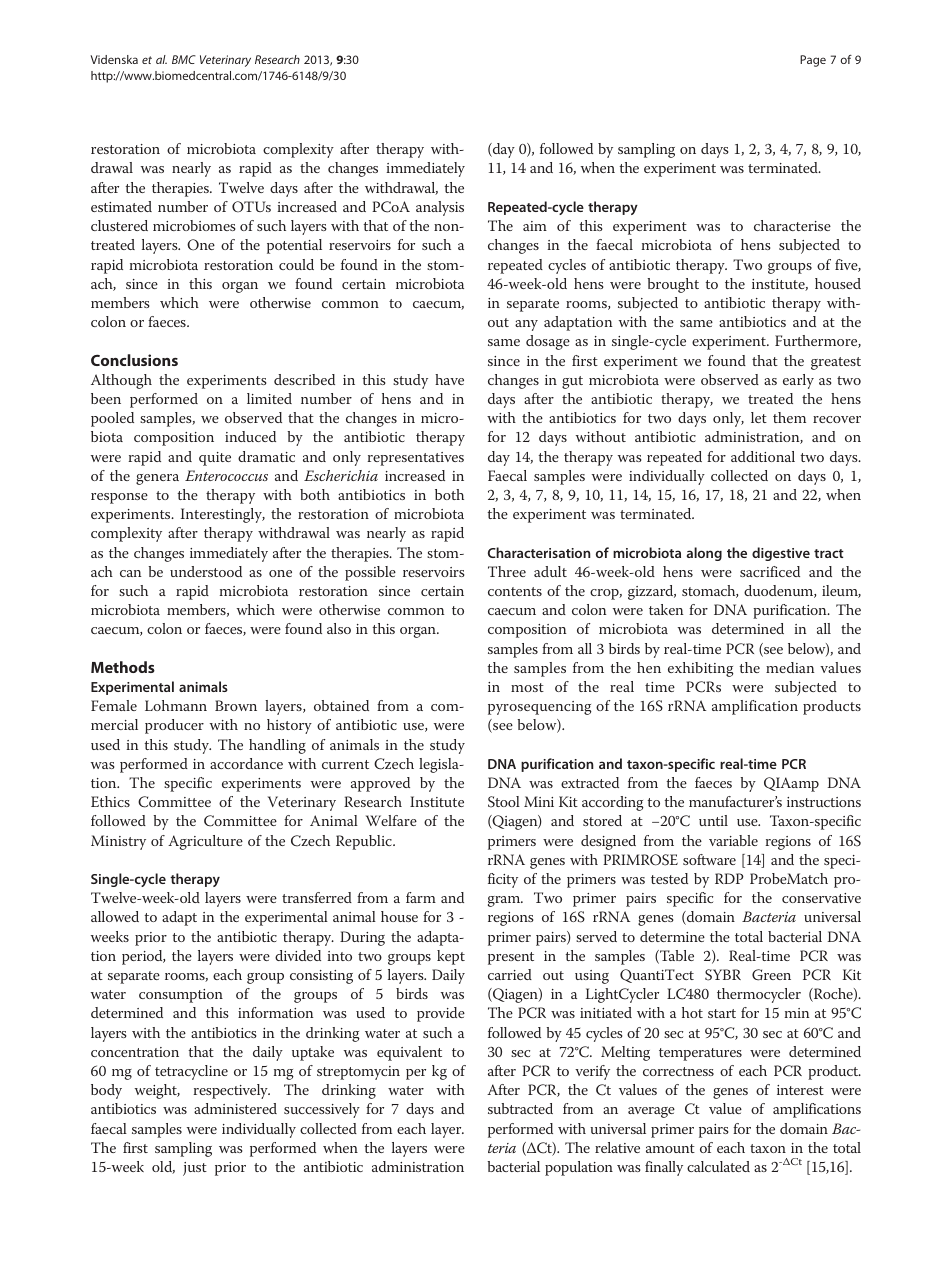 This image has height=1270, width=952. I want to click on Page, so click(813, 61).
